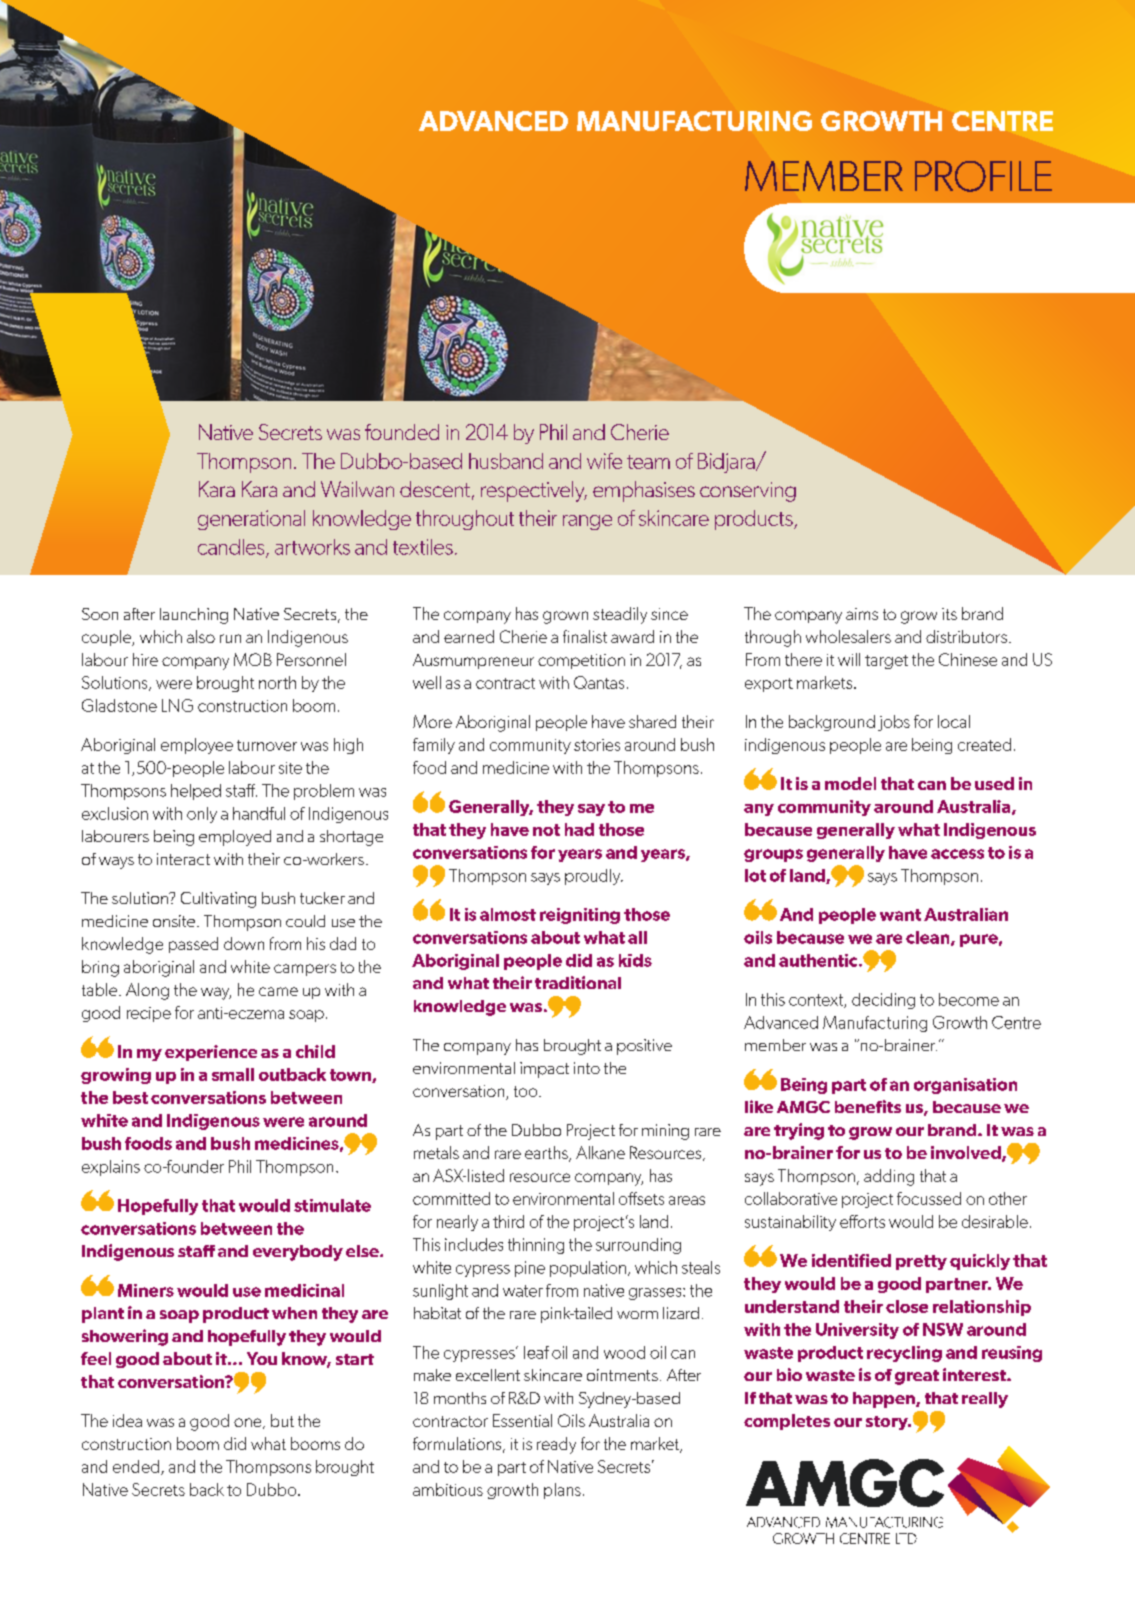  I want to click on access, so click(957, 854).
